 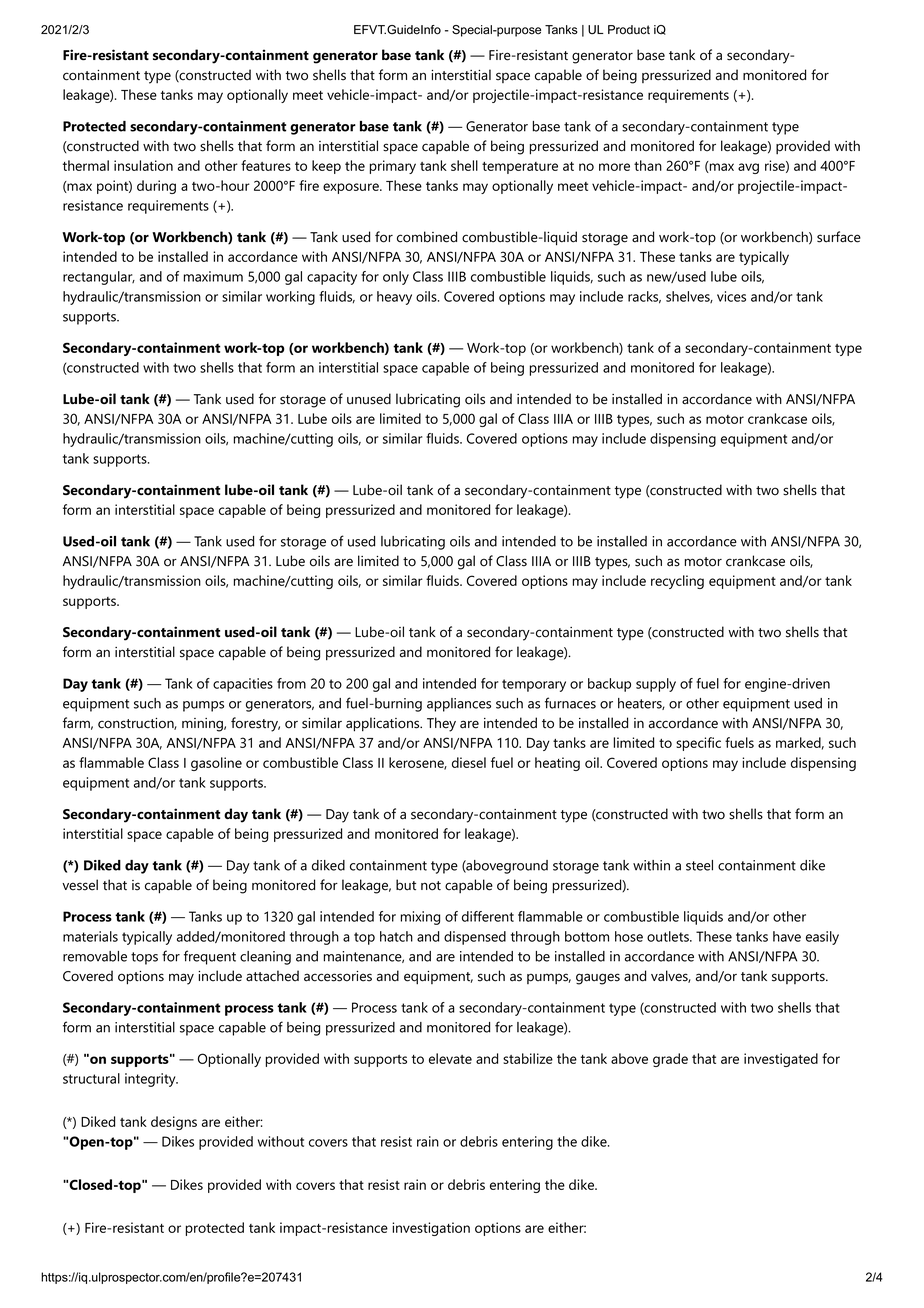 I want to click on recycling, so click(x=677, y=582).
